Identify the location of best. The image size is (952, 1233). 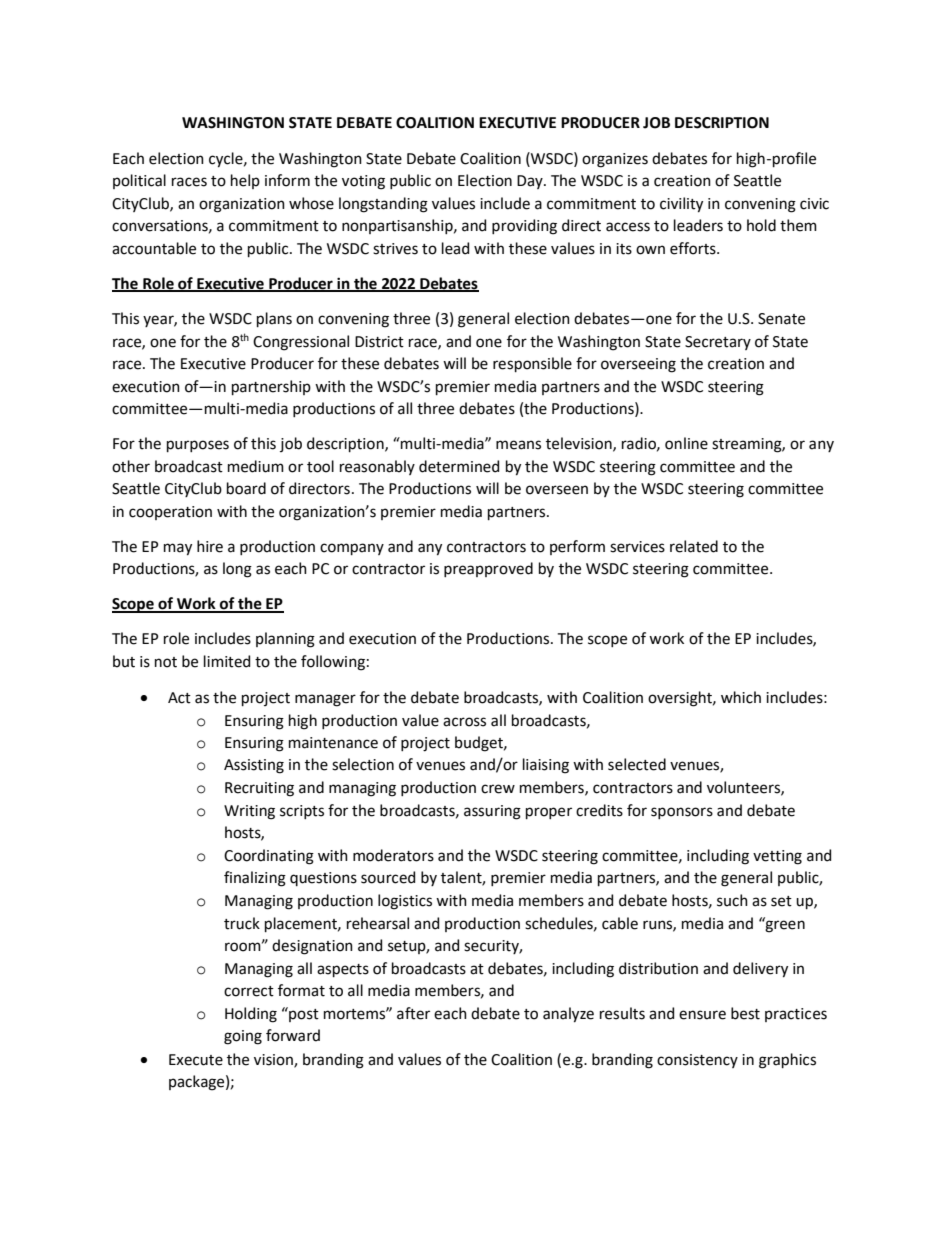
(745, 1013).
